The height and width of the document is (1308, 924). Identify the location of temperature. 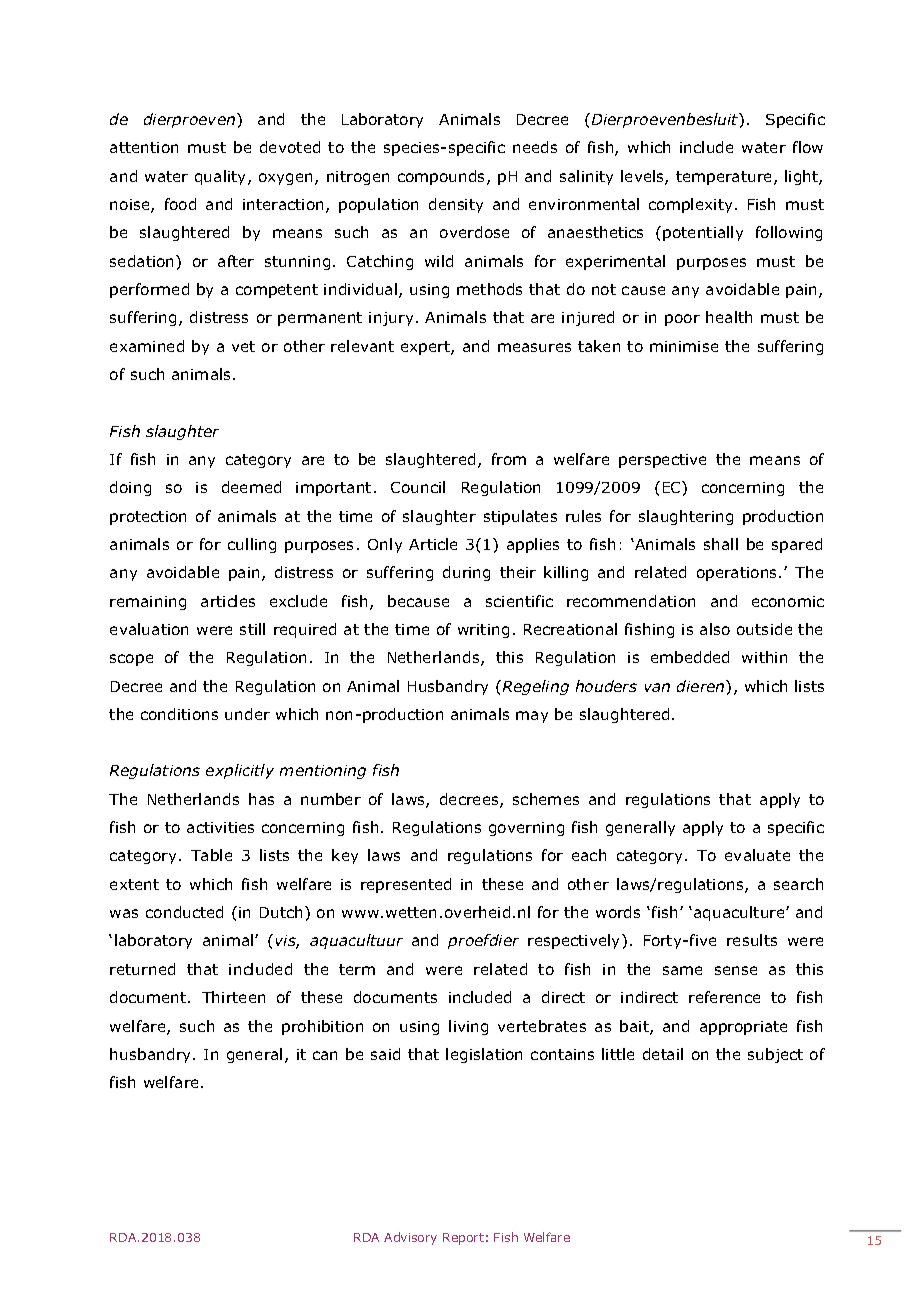
(725, 178).
